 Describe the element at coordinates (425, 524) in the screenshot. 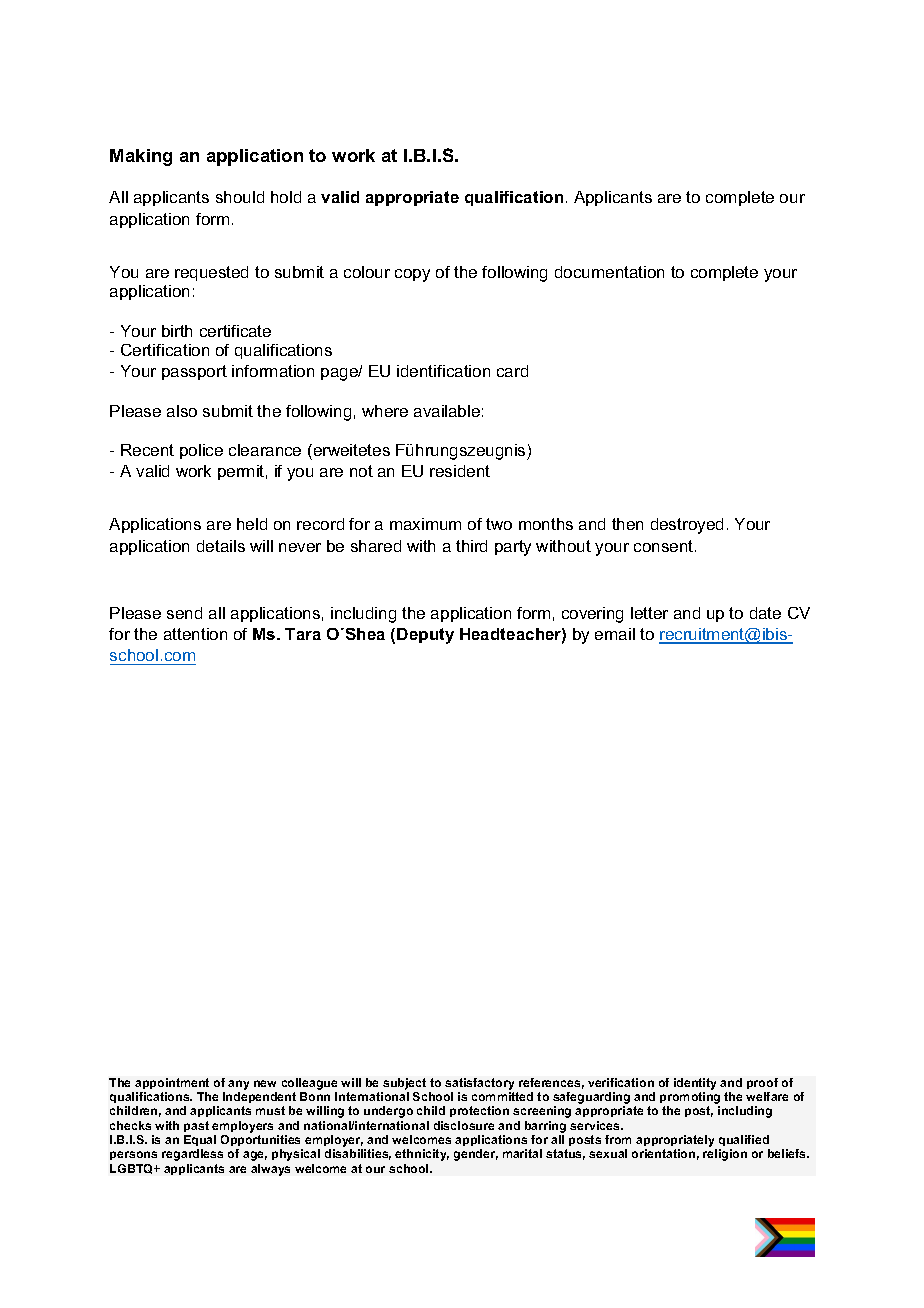

I see `maximum` at that location.
